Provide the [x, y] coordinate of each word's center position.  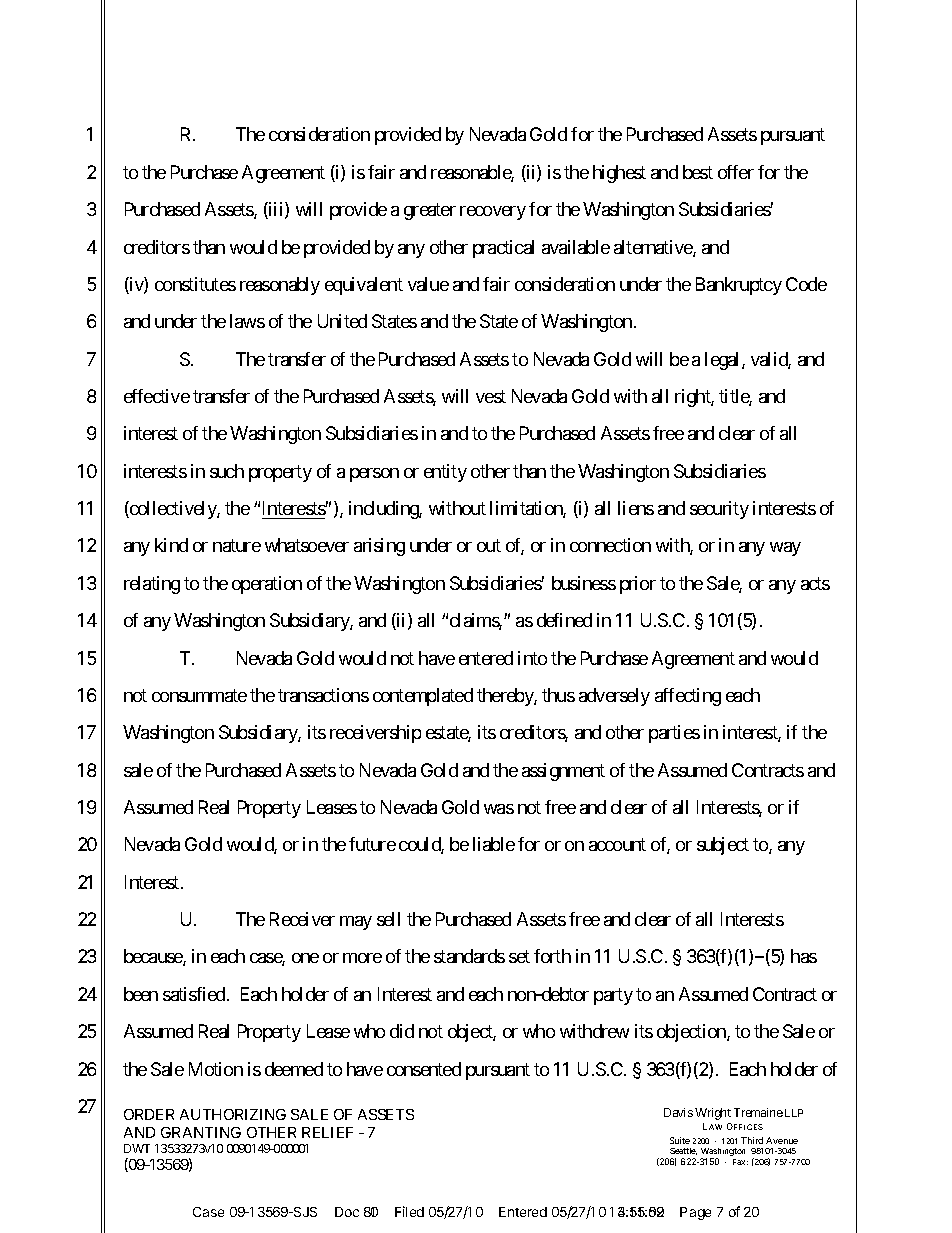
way [785, 549]
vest [491, 396]
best [698, 172]
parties [674, 734]
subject [723, 846]
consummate [199, 695]
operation [267, 585]
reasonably [280, 286]
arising [379, 547]
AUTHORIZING [233, 1114]
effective [157, 396]
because [154, 957]
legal [724, 361]
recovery [493, 213]
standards [469, 956]
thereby [506, 697]
